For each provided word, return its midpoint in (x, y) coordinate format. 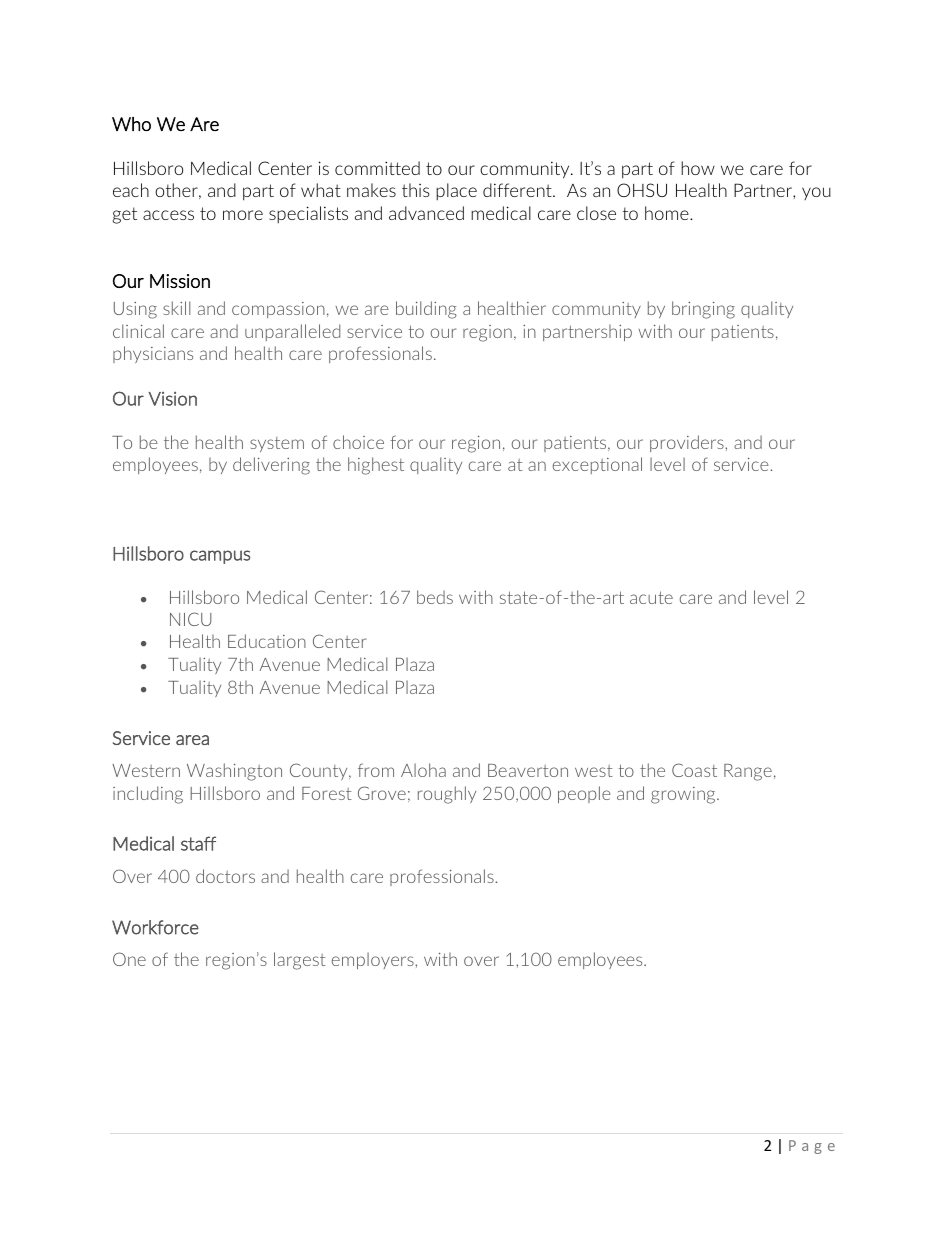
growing (684, 795)
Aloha (423, 770)
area (192, 740)
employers (374, 960)
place (456, 191)
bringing (703, 310)
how (698, 168)
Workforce (155, 927)
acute (651, 597)
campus (220, 557)
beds (435, 597)
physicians (153, 354)
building (426, 310)
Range (748, 772)
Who (131, 124)
